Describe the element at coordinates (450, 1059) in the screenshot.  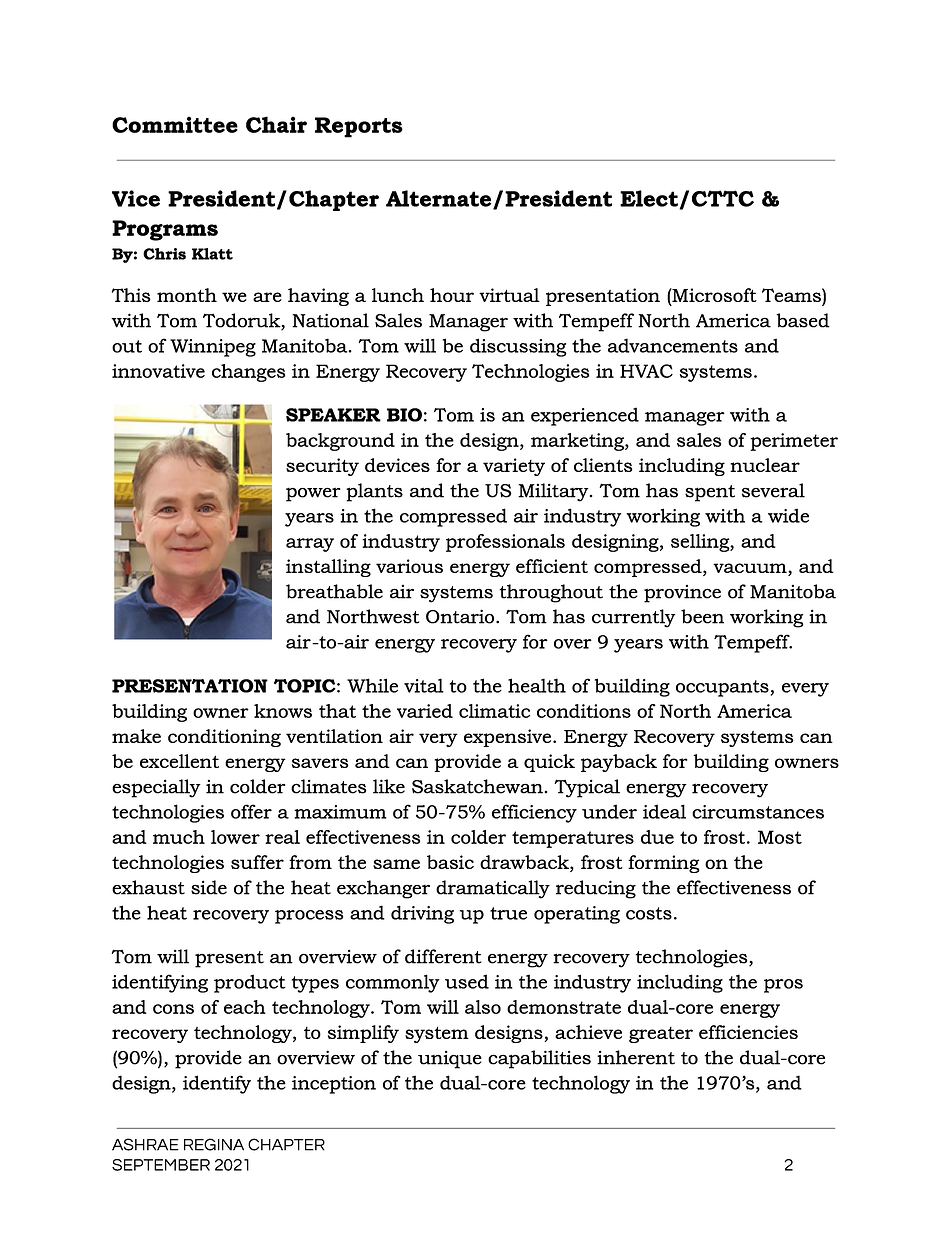
I see `unique` at that location.
